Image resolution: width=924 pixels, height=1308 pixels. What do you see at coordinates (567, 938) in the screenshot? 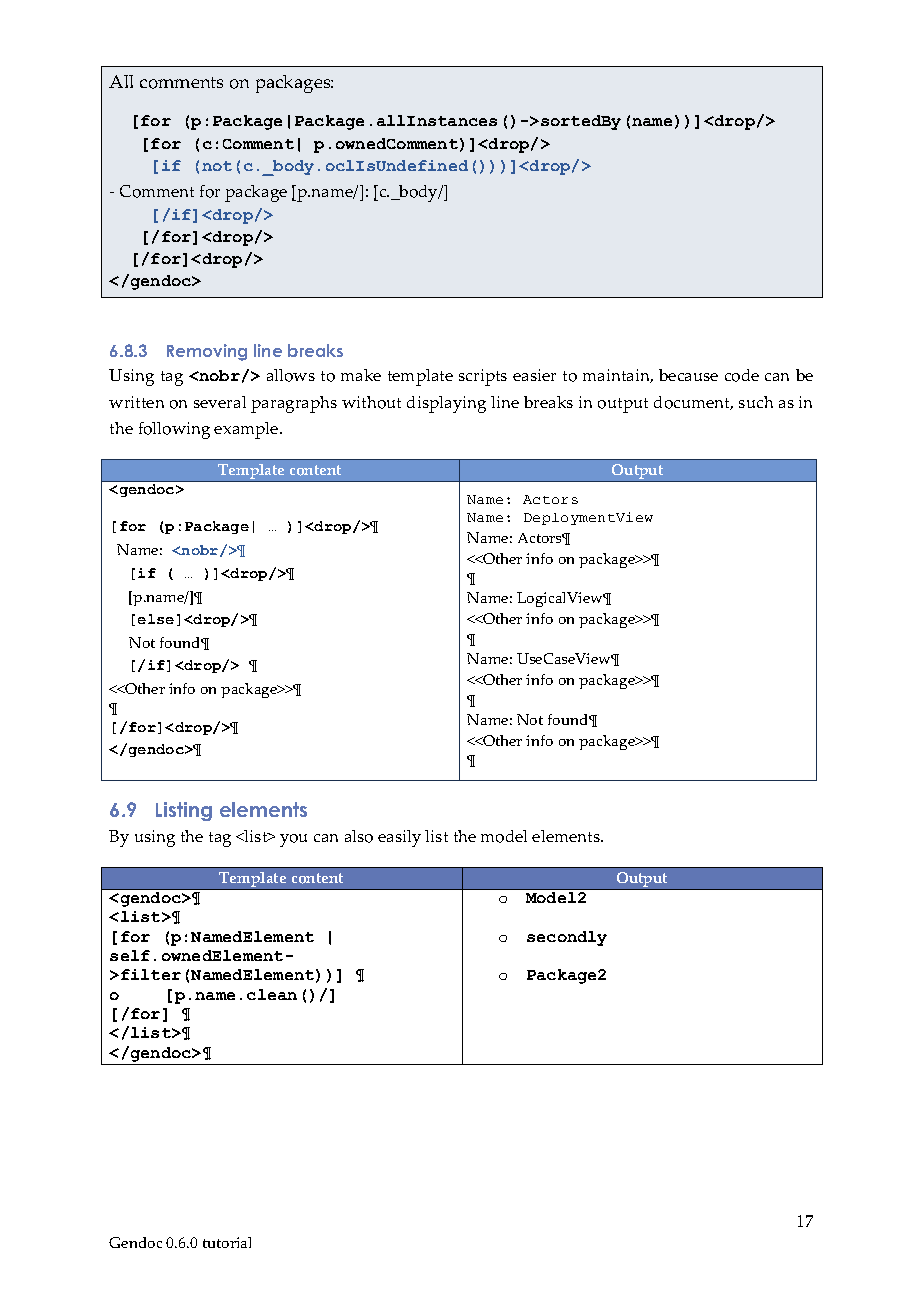
I see `secondly` at bounding box center [567, 938].
